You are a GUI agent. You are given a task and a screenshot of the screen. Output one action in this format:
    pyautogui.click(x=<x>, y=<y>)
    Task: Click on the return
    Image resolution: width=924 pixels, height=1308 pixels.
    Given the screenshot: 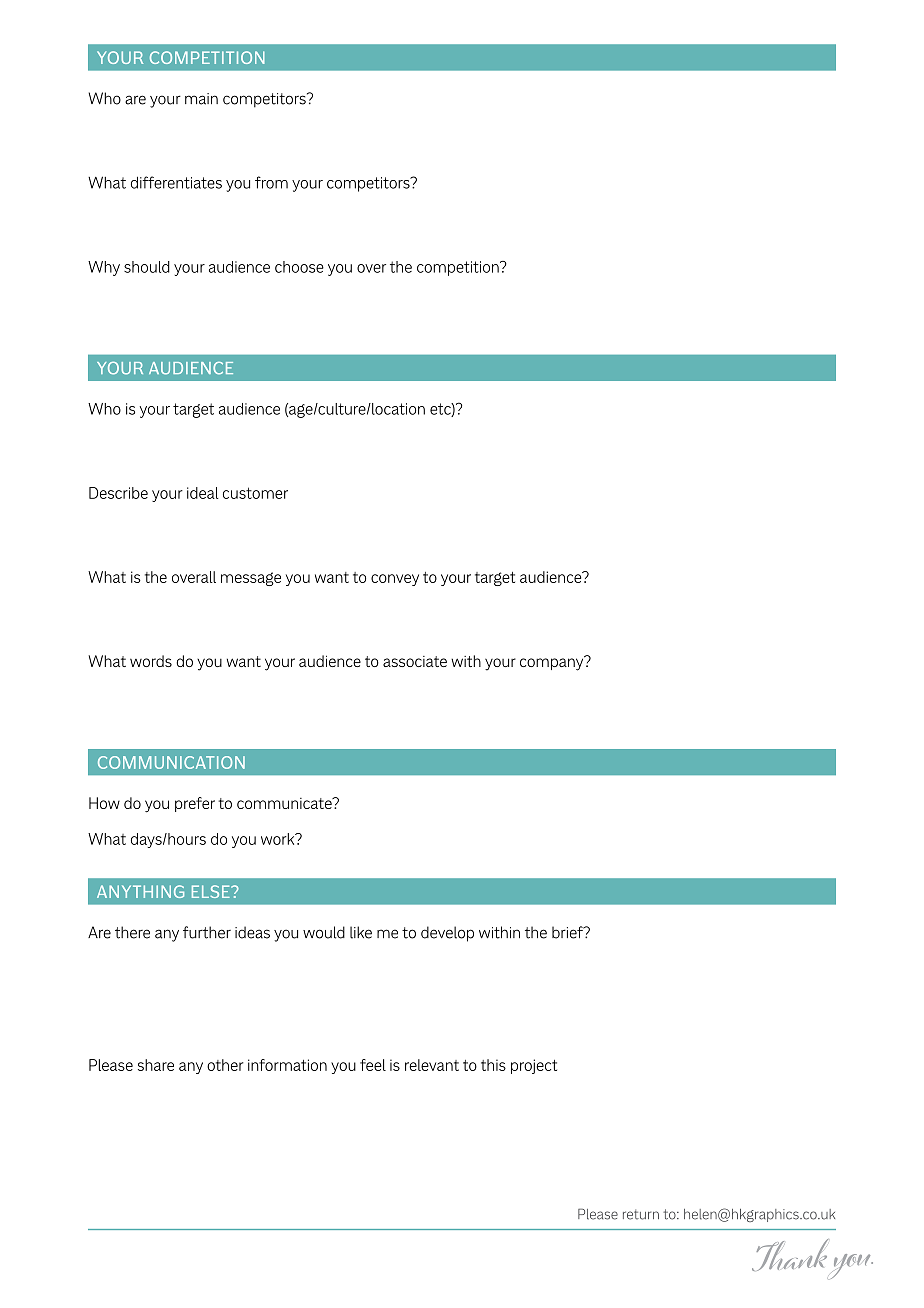 What is the action you would take?
    pyautogui.click(x=641, y=1214)
